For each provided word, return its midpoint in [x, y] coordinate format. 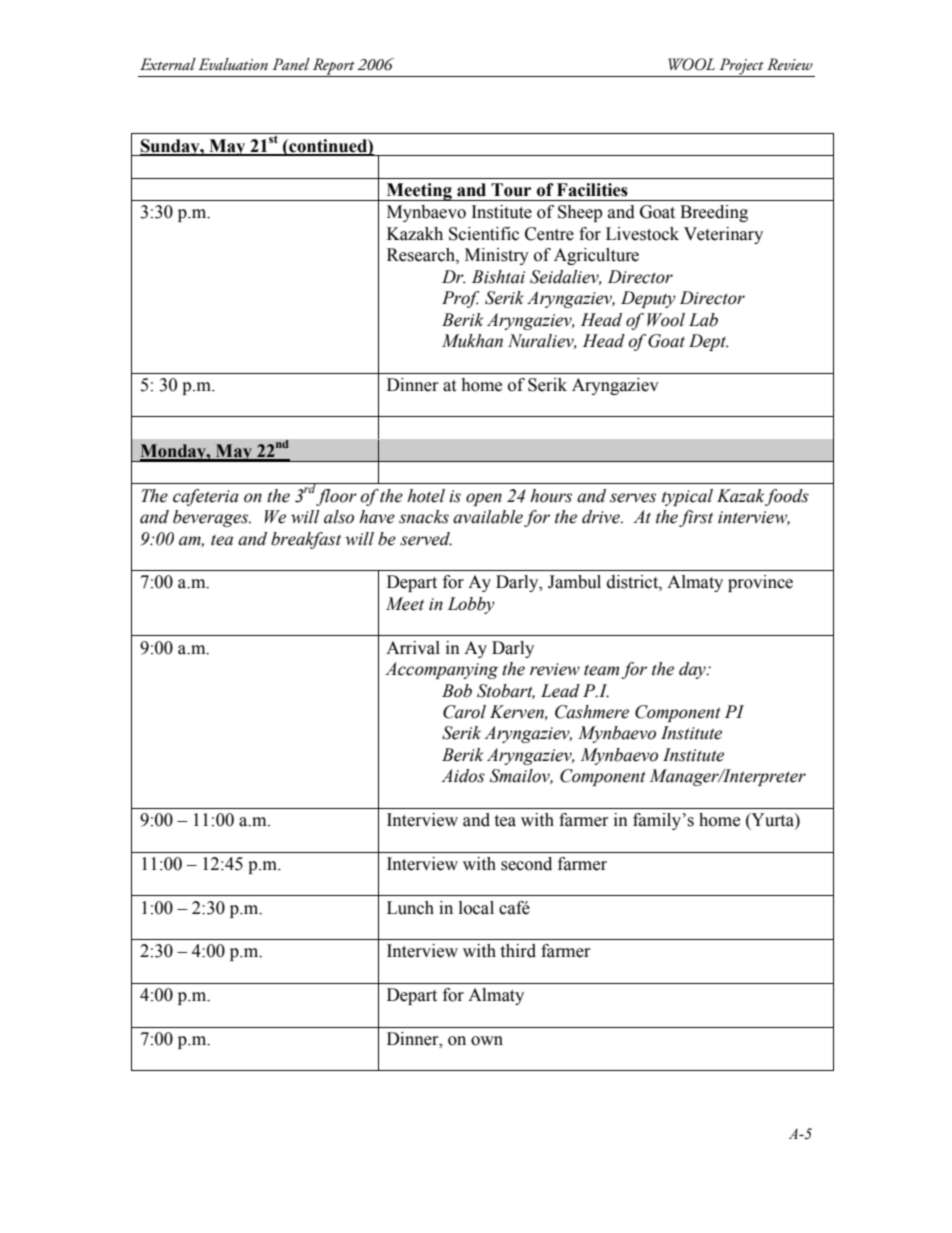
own [487, 1041]
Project [741, 67]
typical [687, 497]
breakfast [306, 540]
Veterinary [723, 235]
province [760, 583]
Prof [460, 299]
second [526, 864]
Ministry [497, 256]
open [484, 499]
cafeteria [206, 497]
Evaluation [233, 64]
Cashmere [592, 712]
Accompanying [441, 670]
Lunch [410, 908]
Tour [511, 190]
